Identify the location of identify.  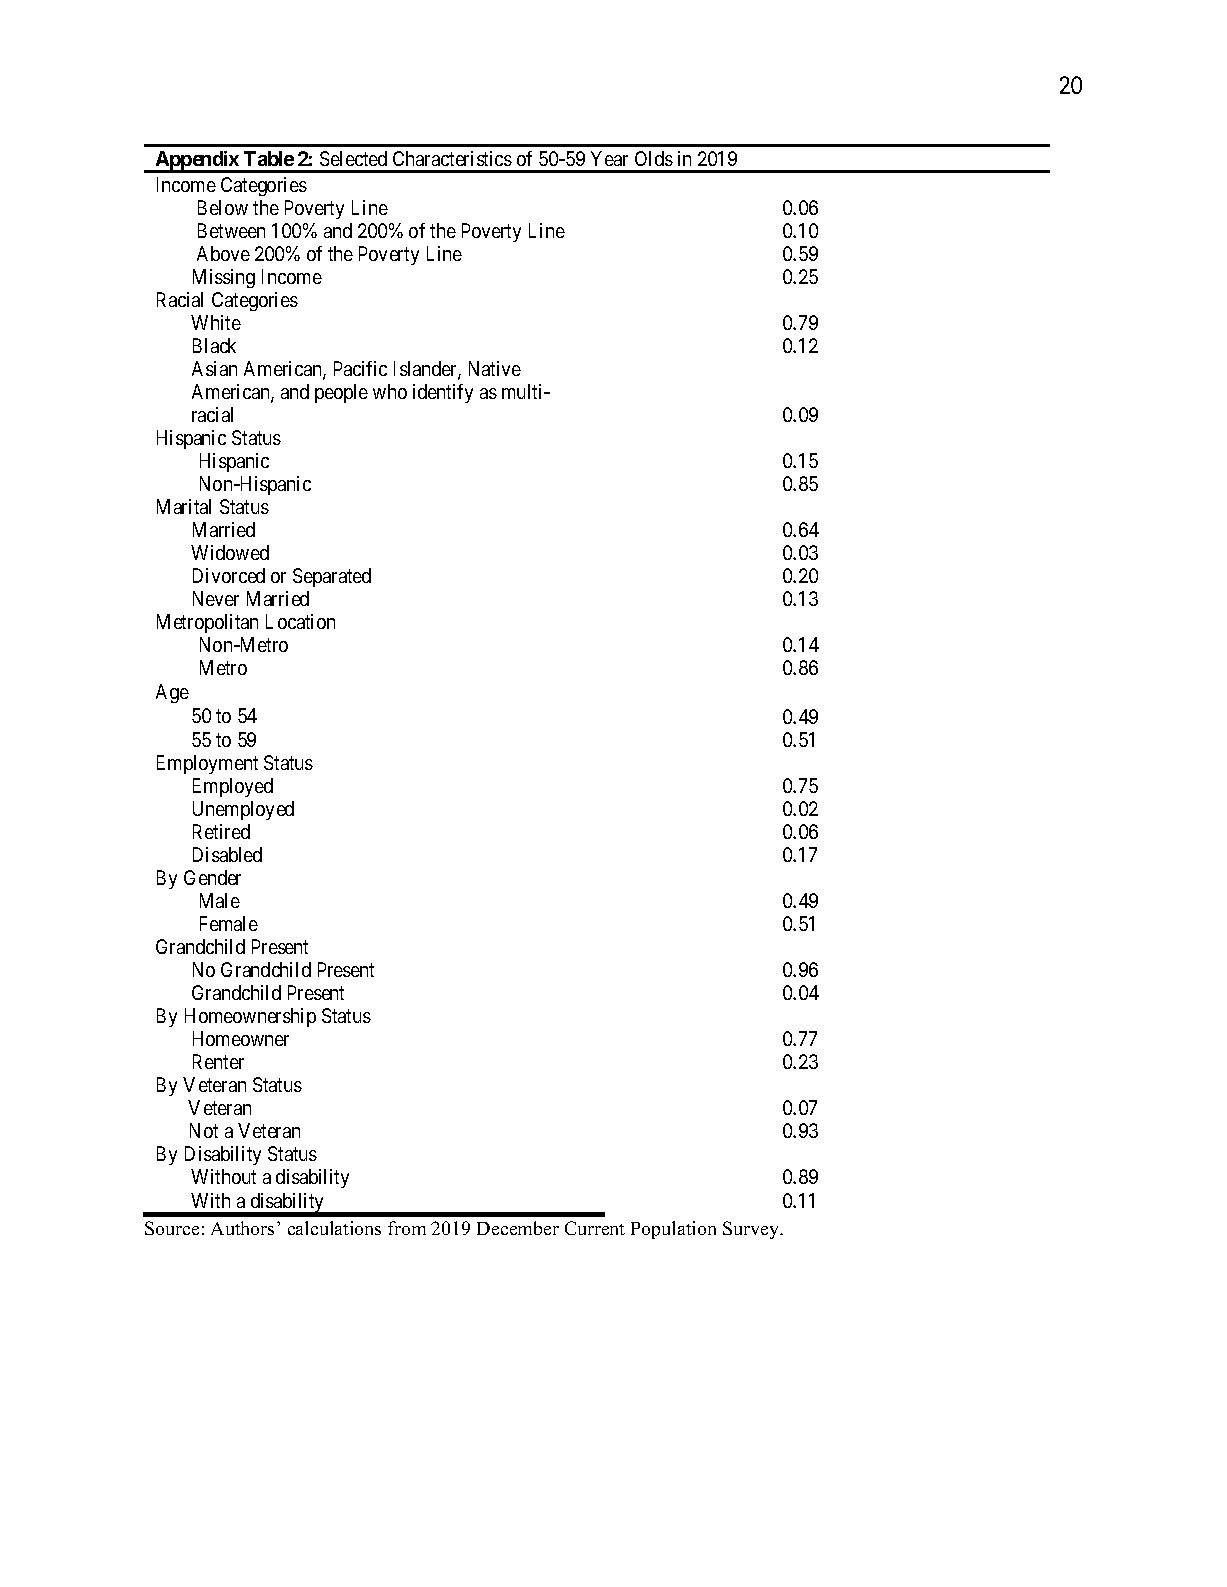
(443, 393).
